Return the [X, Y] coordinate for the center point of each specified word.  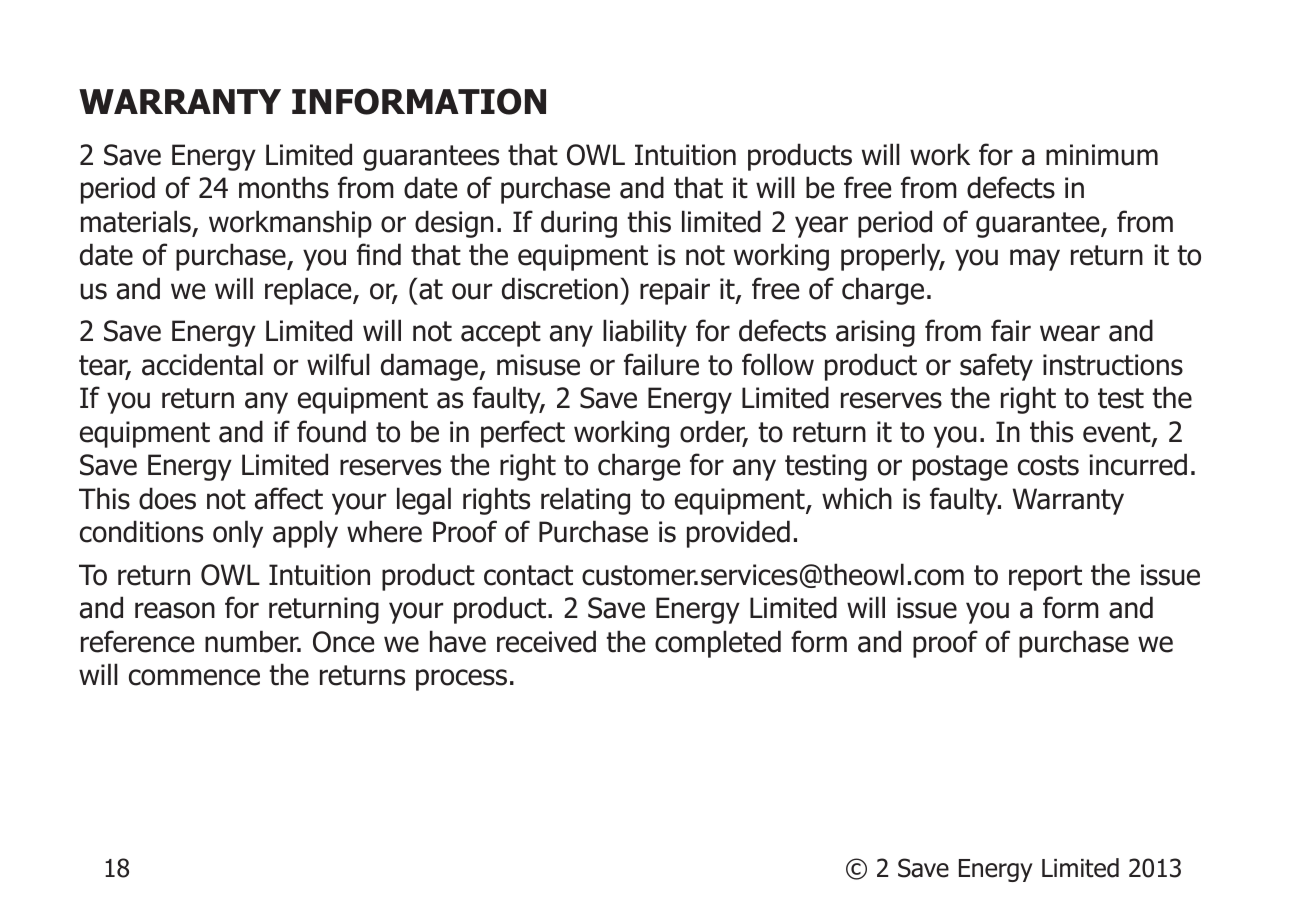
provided [738, 534]
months [284, 187]
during [579, 224]
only [238, 534]
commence [194, 677]
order [714, 432]
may [1035, 260]
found [331, 431]
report [1045, 578]
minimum [1102, 155]
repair [675, 291]
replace [309, 291]
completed [718, 644]
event [1118, 433]
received [546, 641]
